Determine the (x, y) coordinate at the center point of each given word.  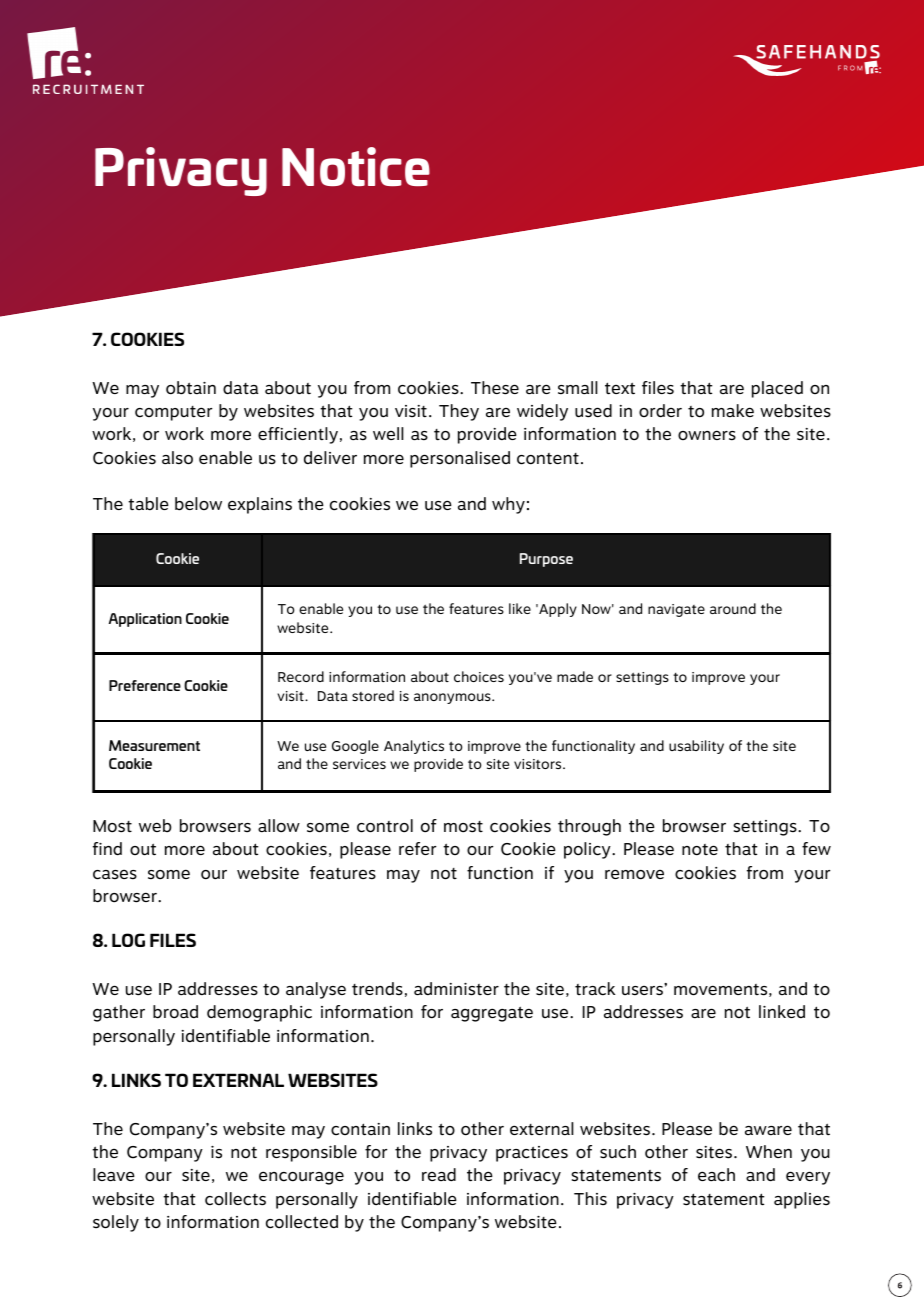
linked (782, 1011)
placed (777, 389)
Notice (356, 166)
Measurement (154, 745)
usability (696, 747)
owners (707, 435)
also (177, 458)
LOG (128, 940)
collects (235, 1199)
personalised (460, 459)
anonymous (453, 698)
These (495, 388)
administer (456, 989)
